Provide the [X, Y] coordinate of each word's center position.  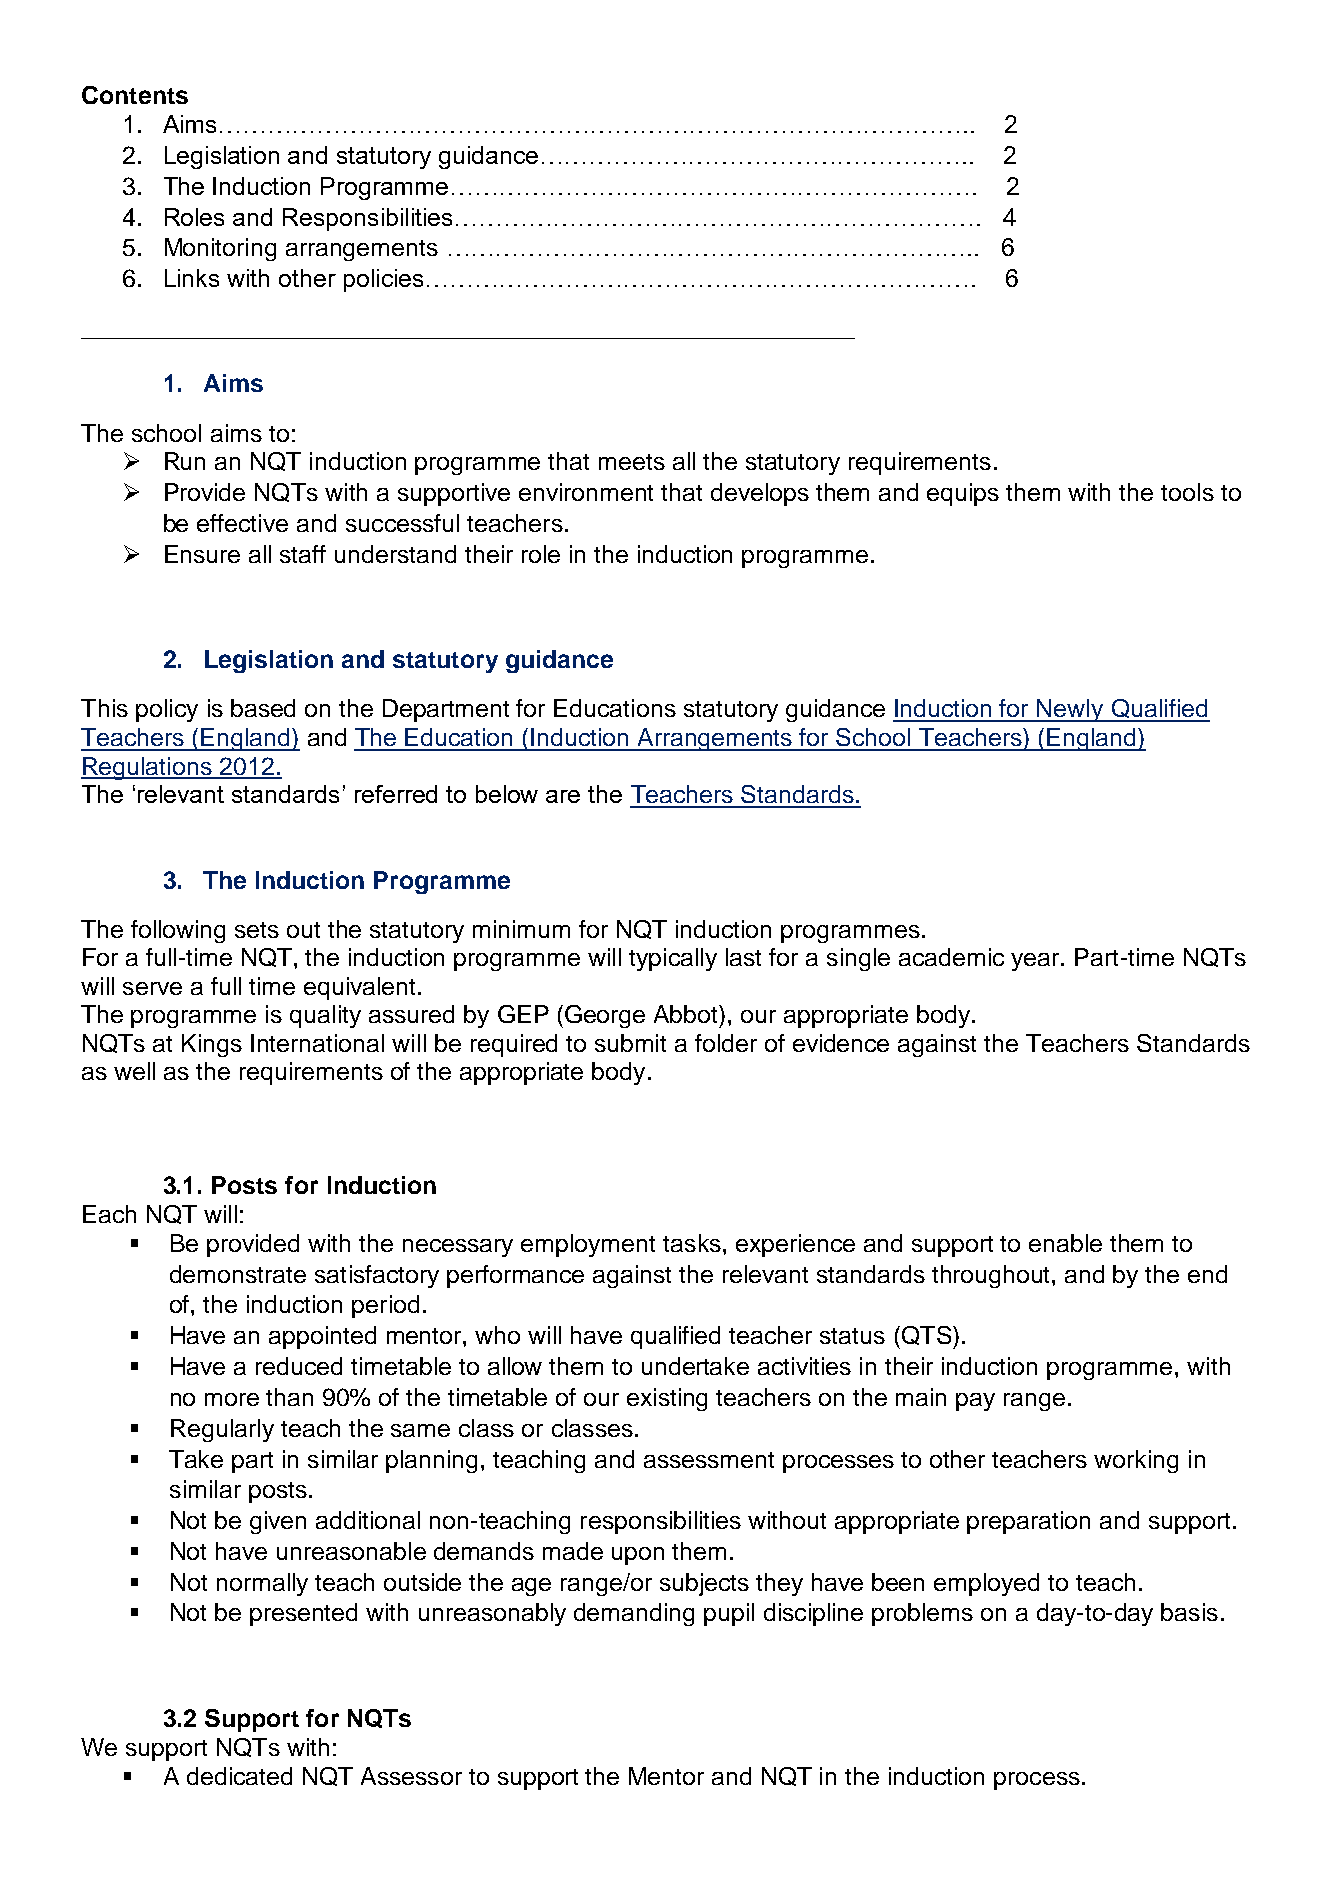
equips [963, 494]
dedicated [239, 1776]
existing [667, 1399]
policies [383, 280]
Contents [135, 95]
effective [242, 523]
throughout [992, 1276]
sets [257, 930]
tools [1187, 492]
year [1036, 962]
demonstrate [238, 1274]
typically [673, 959]
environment [586, 492]
